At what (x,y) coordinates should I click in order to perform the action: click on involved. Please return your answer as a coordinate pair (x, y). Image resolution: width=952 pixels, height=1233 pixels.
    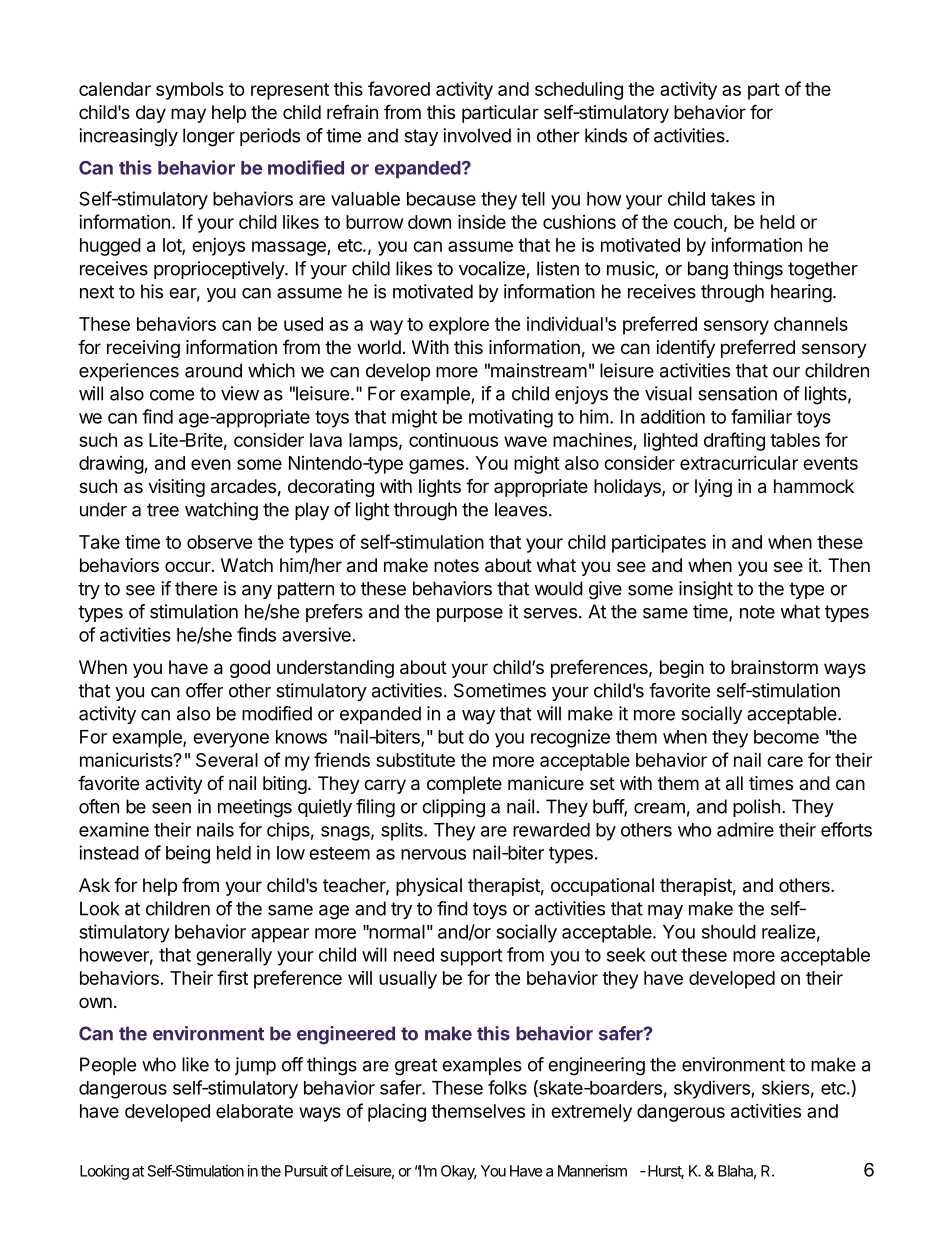
    Looking at the image, I should click on (477, 135).
